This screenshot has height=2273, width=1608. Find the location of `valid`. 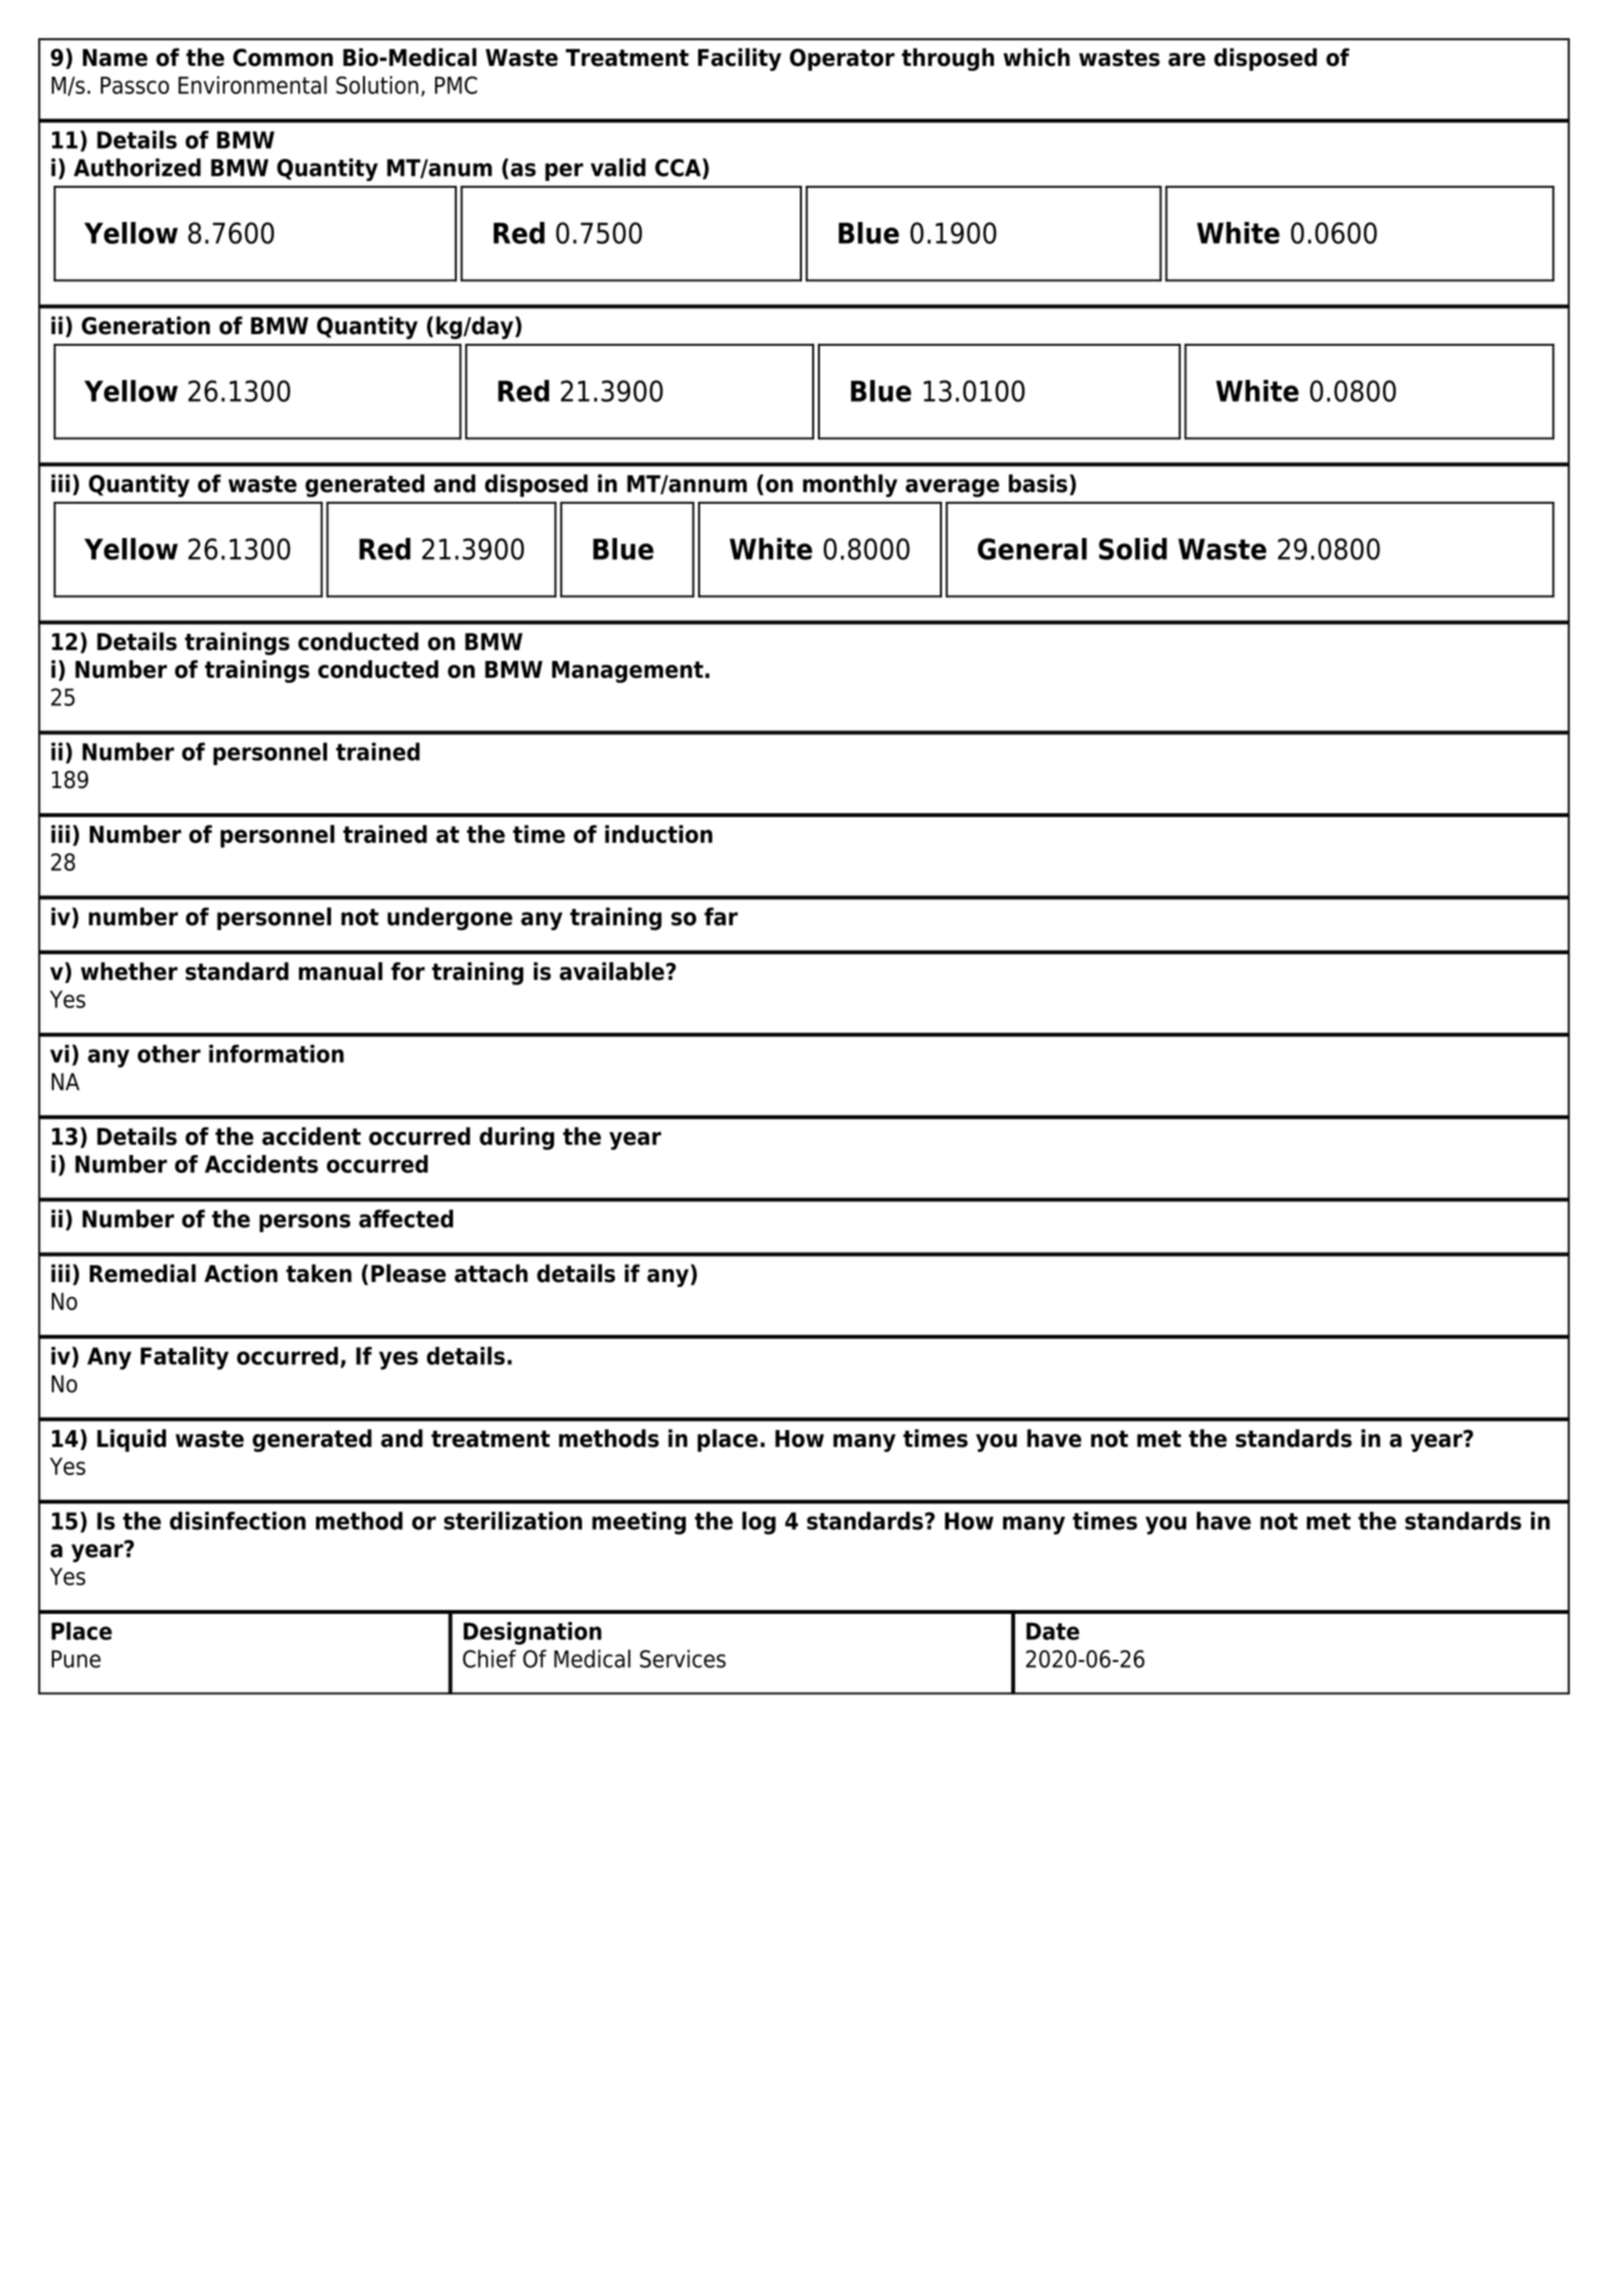

valid is located at coordinates (618, 167).
